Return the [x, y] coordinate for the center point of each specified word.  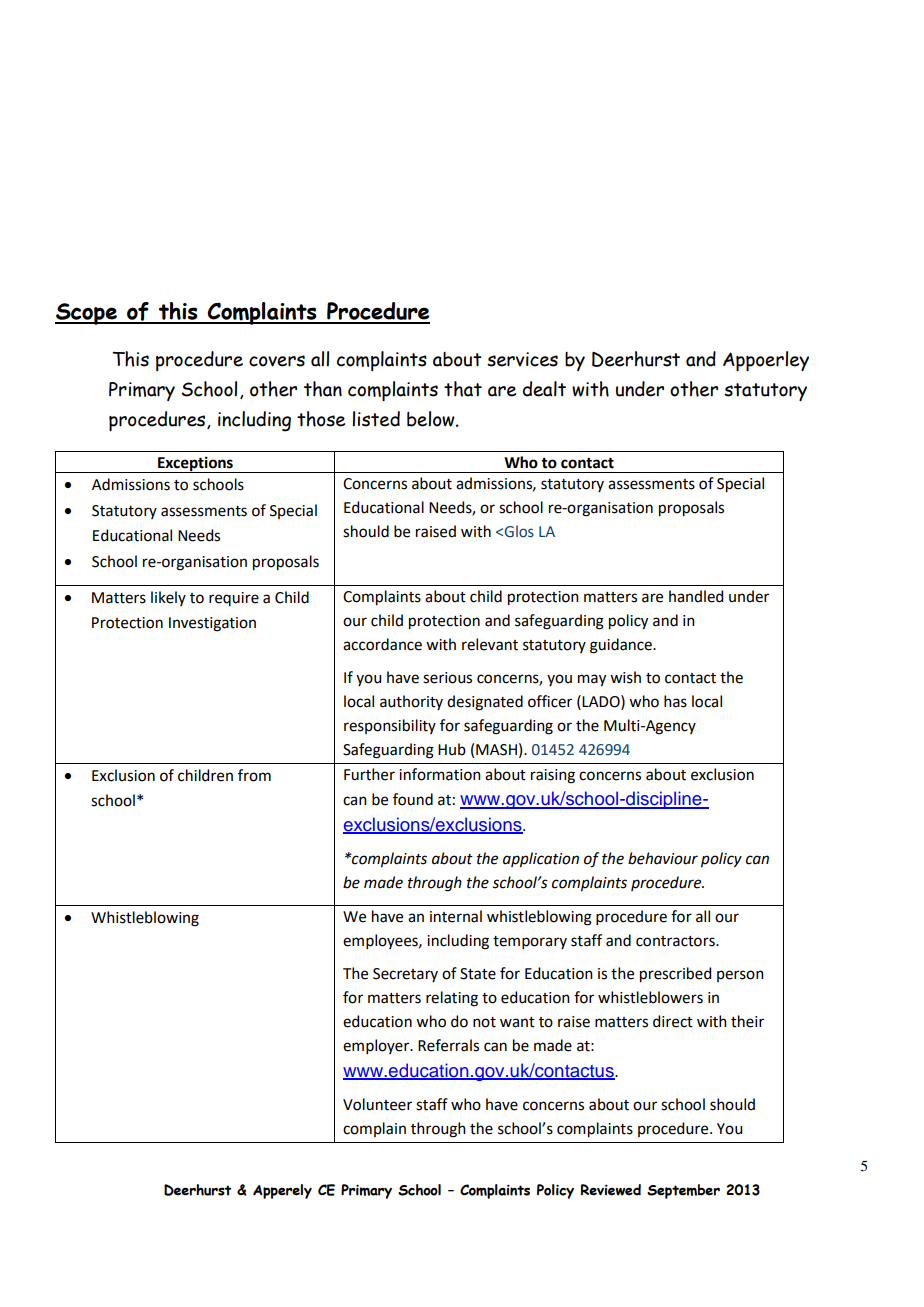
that [463, 389]
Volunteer [377, 1104]
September [683, 1191]
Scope [87, 314]
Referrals [448, 1045]
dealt [544, 389]
